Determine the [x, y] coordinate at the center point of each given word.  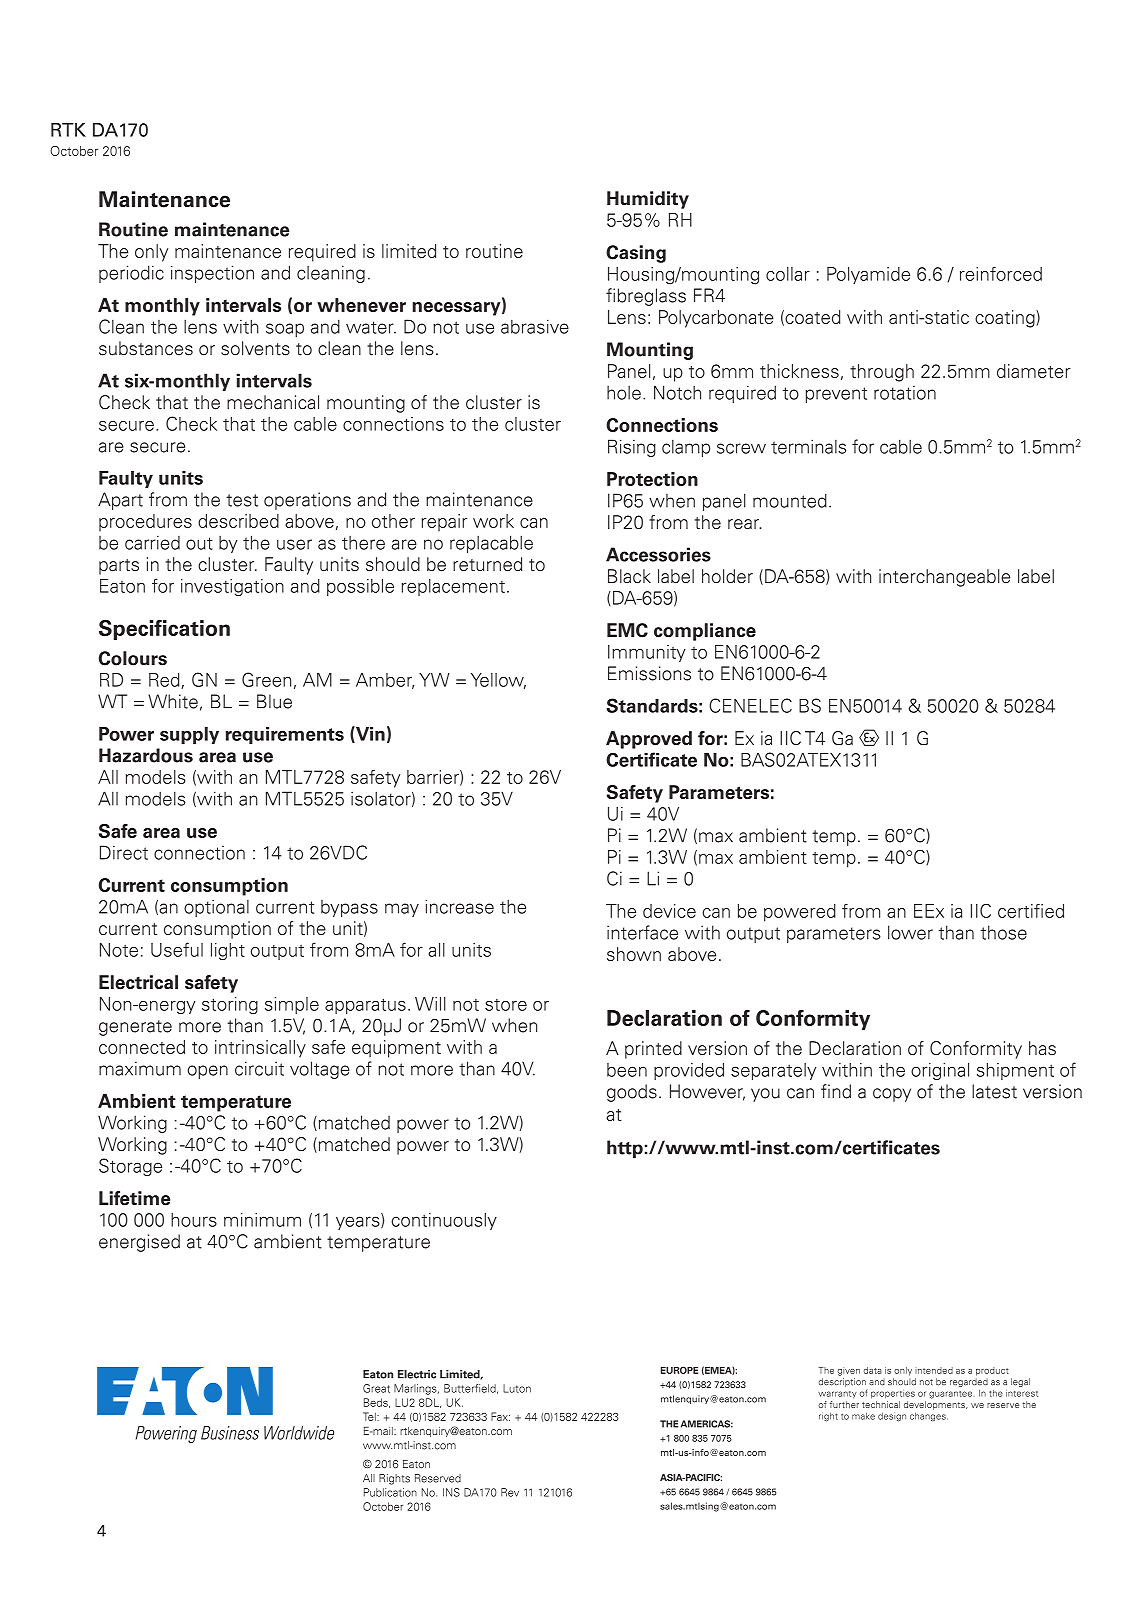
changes [929, 1417]
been [627, 1070]
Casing [636, 254]
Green [266, 679]
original [940, 1071]
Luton [517, 1388]
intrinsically [260, 1049]
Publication [390, 1492]
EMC [627, 630]
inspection [212, 274]
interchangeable [944, 578]
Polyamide [868, 275]
